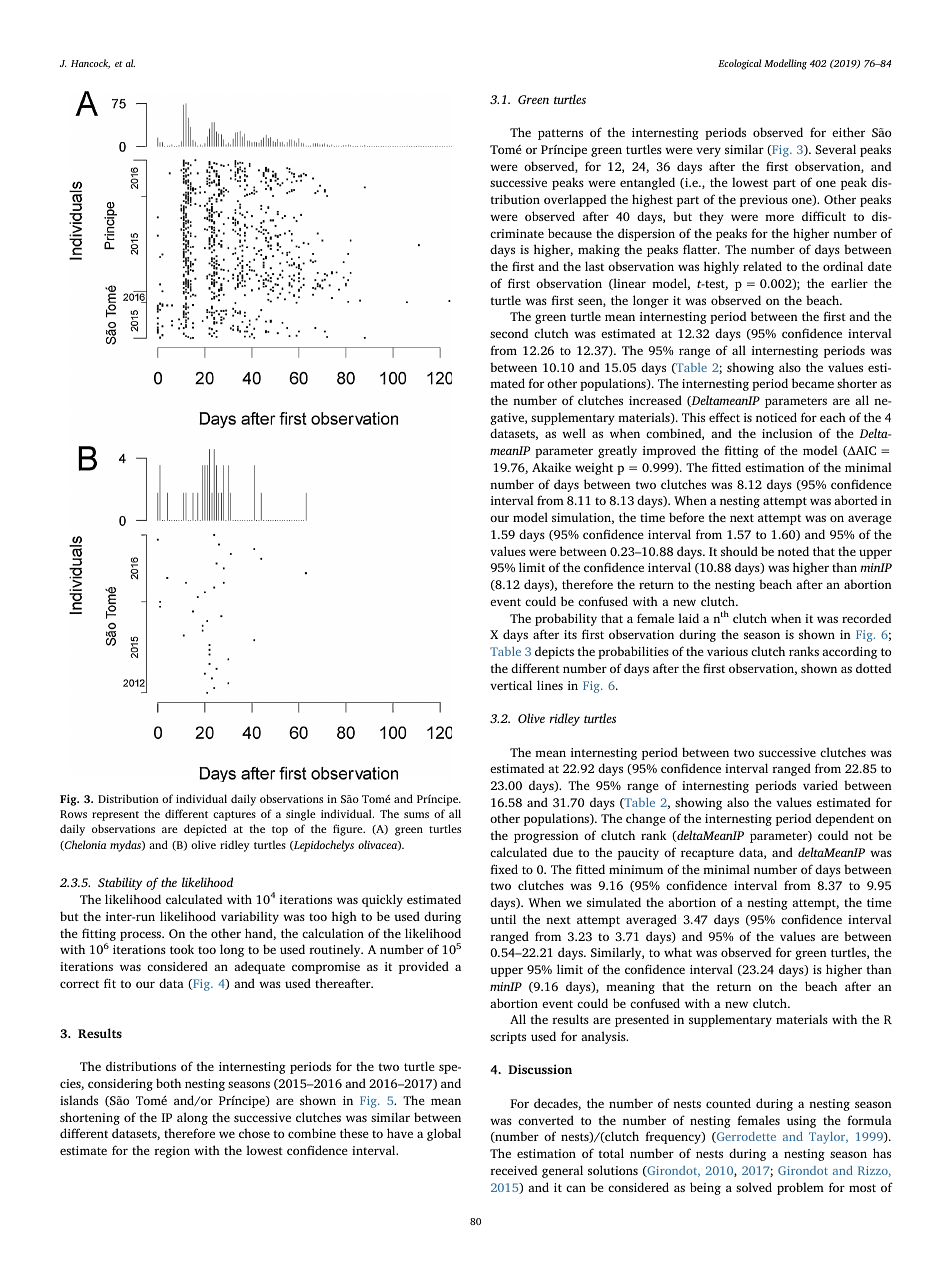  I want to click on region, so click(172, 1152).
